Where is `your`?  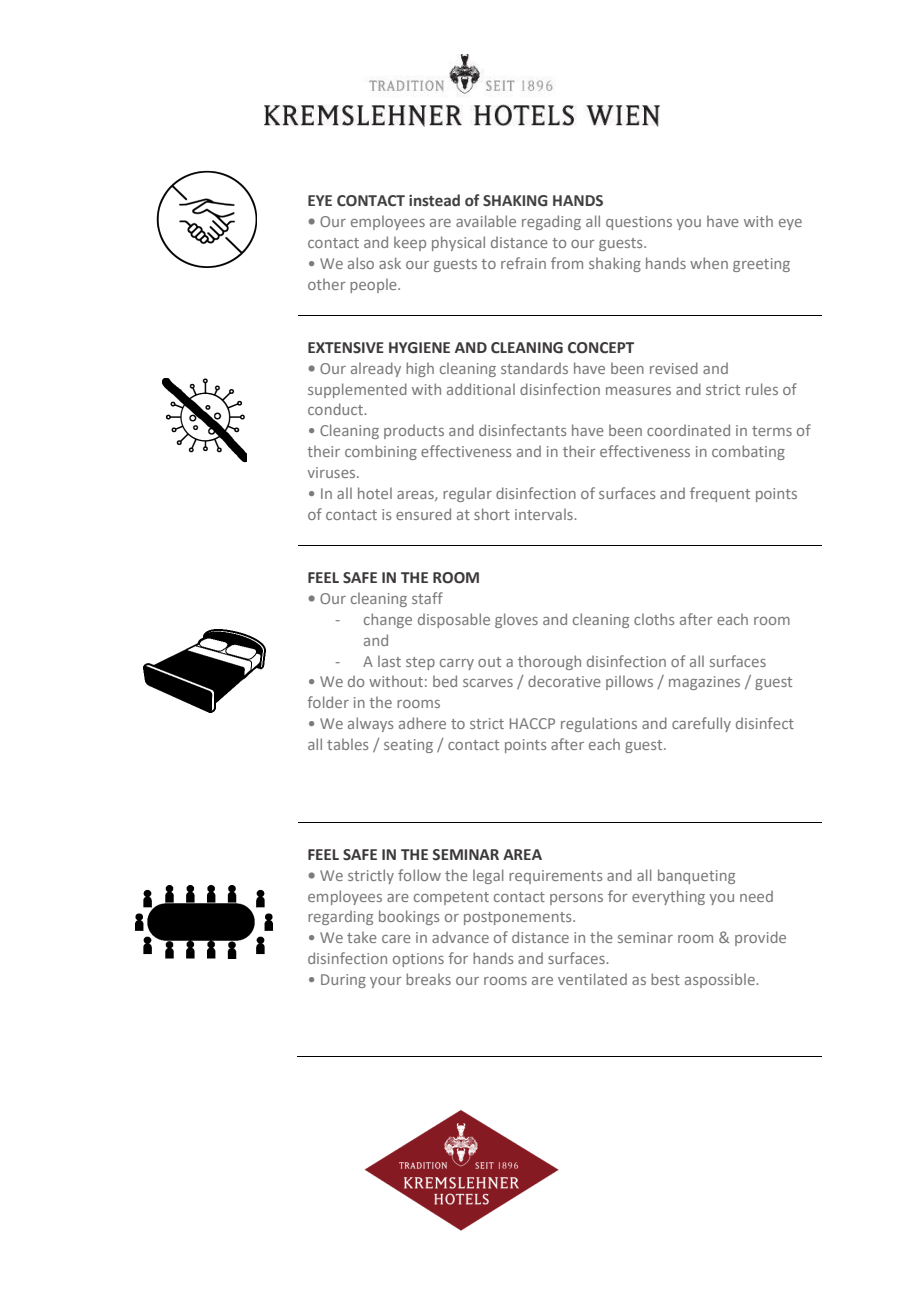 your is located at coordinates (386, 982).
